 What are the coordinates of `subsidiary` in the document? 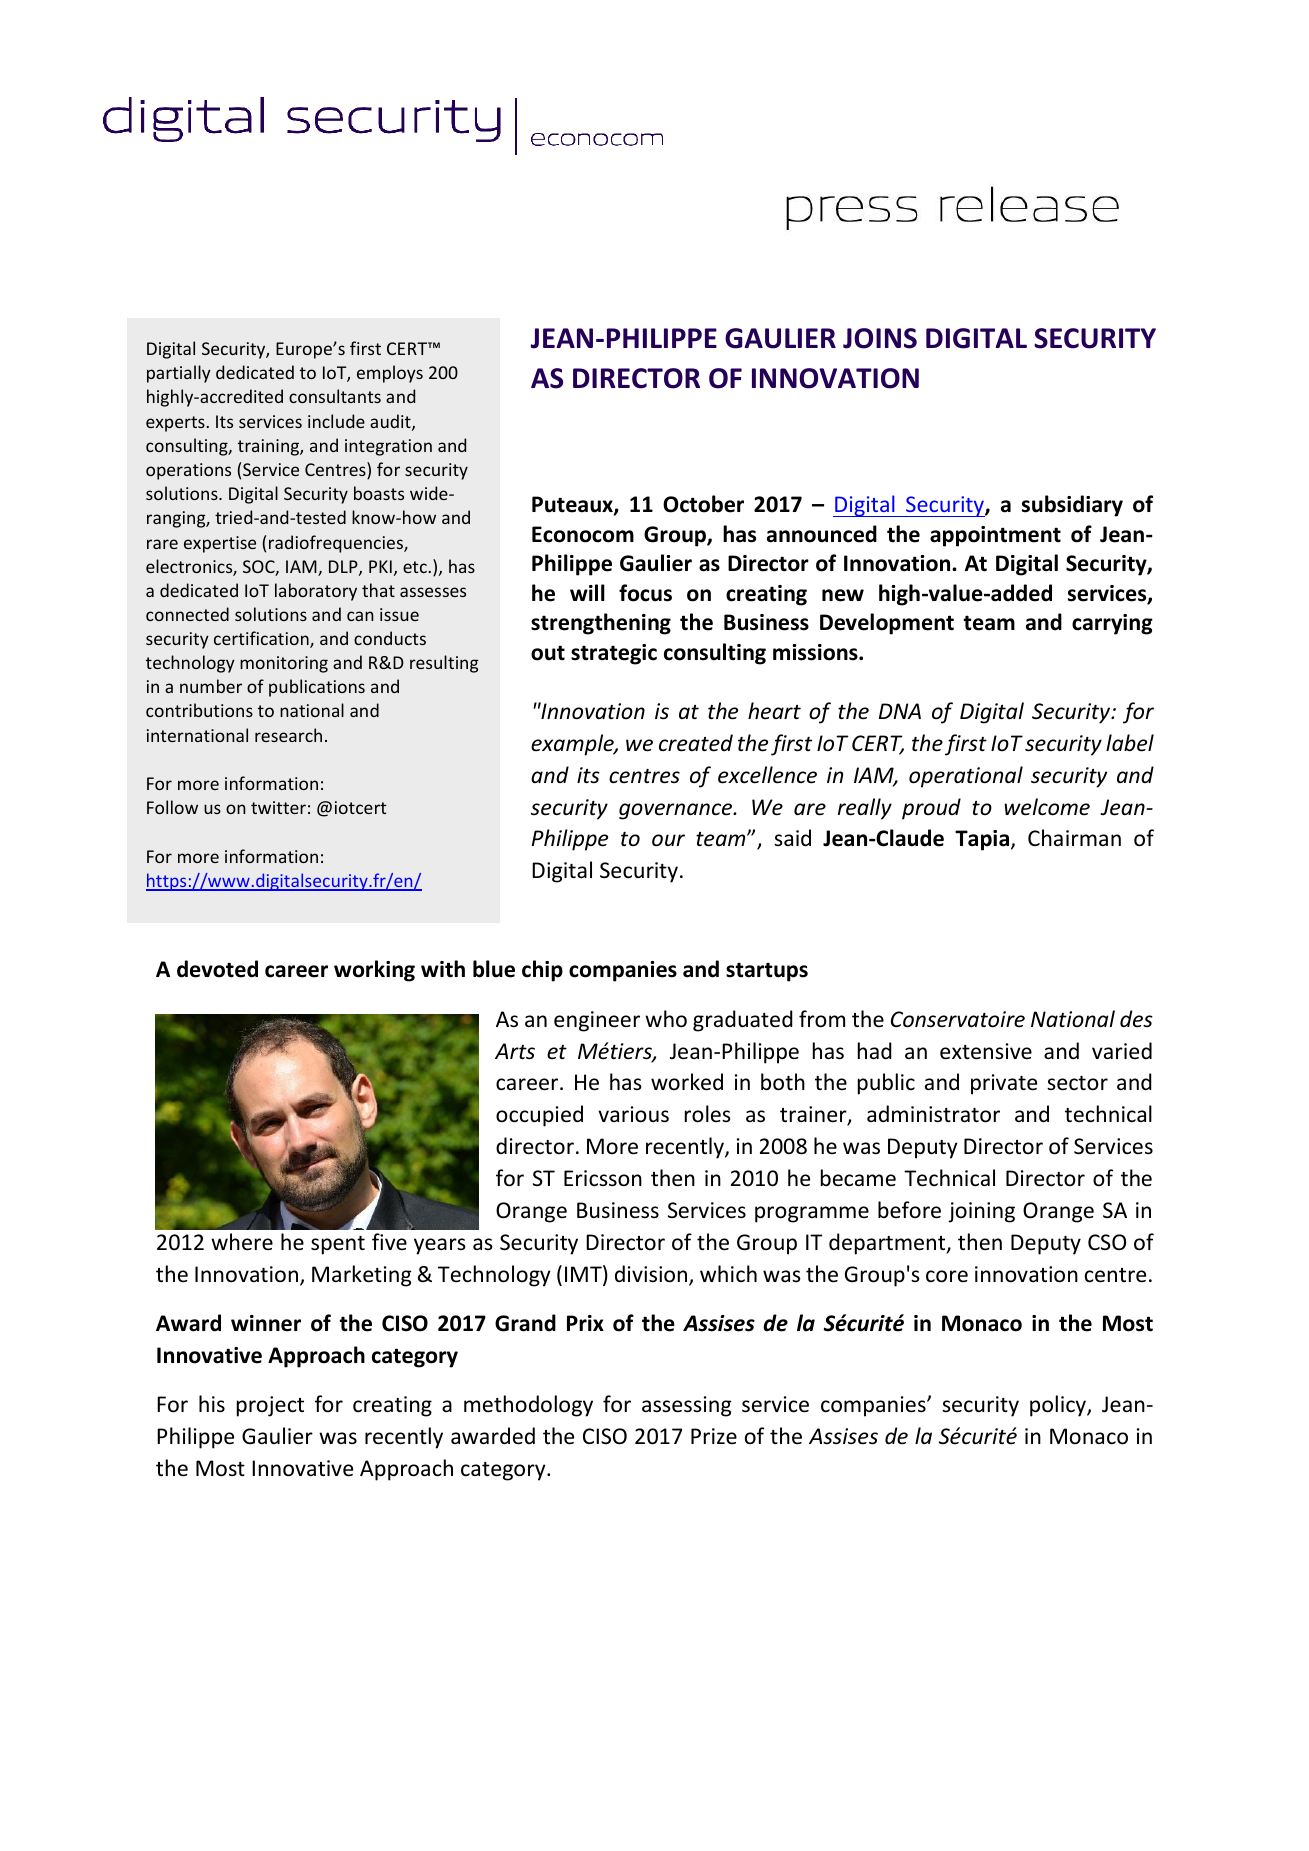 It's located at (1072, 506).
